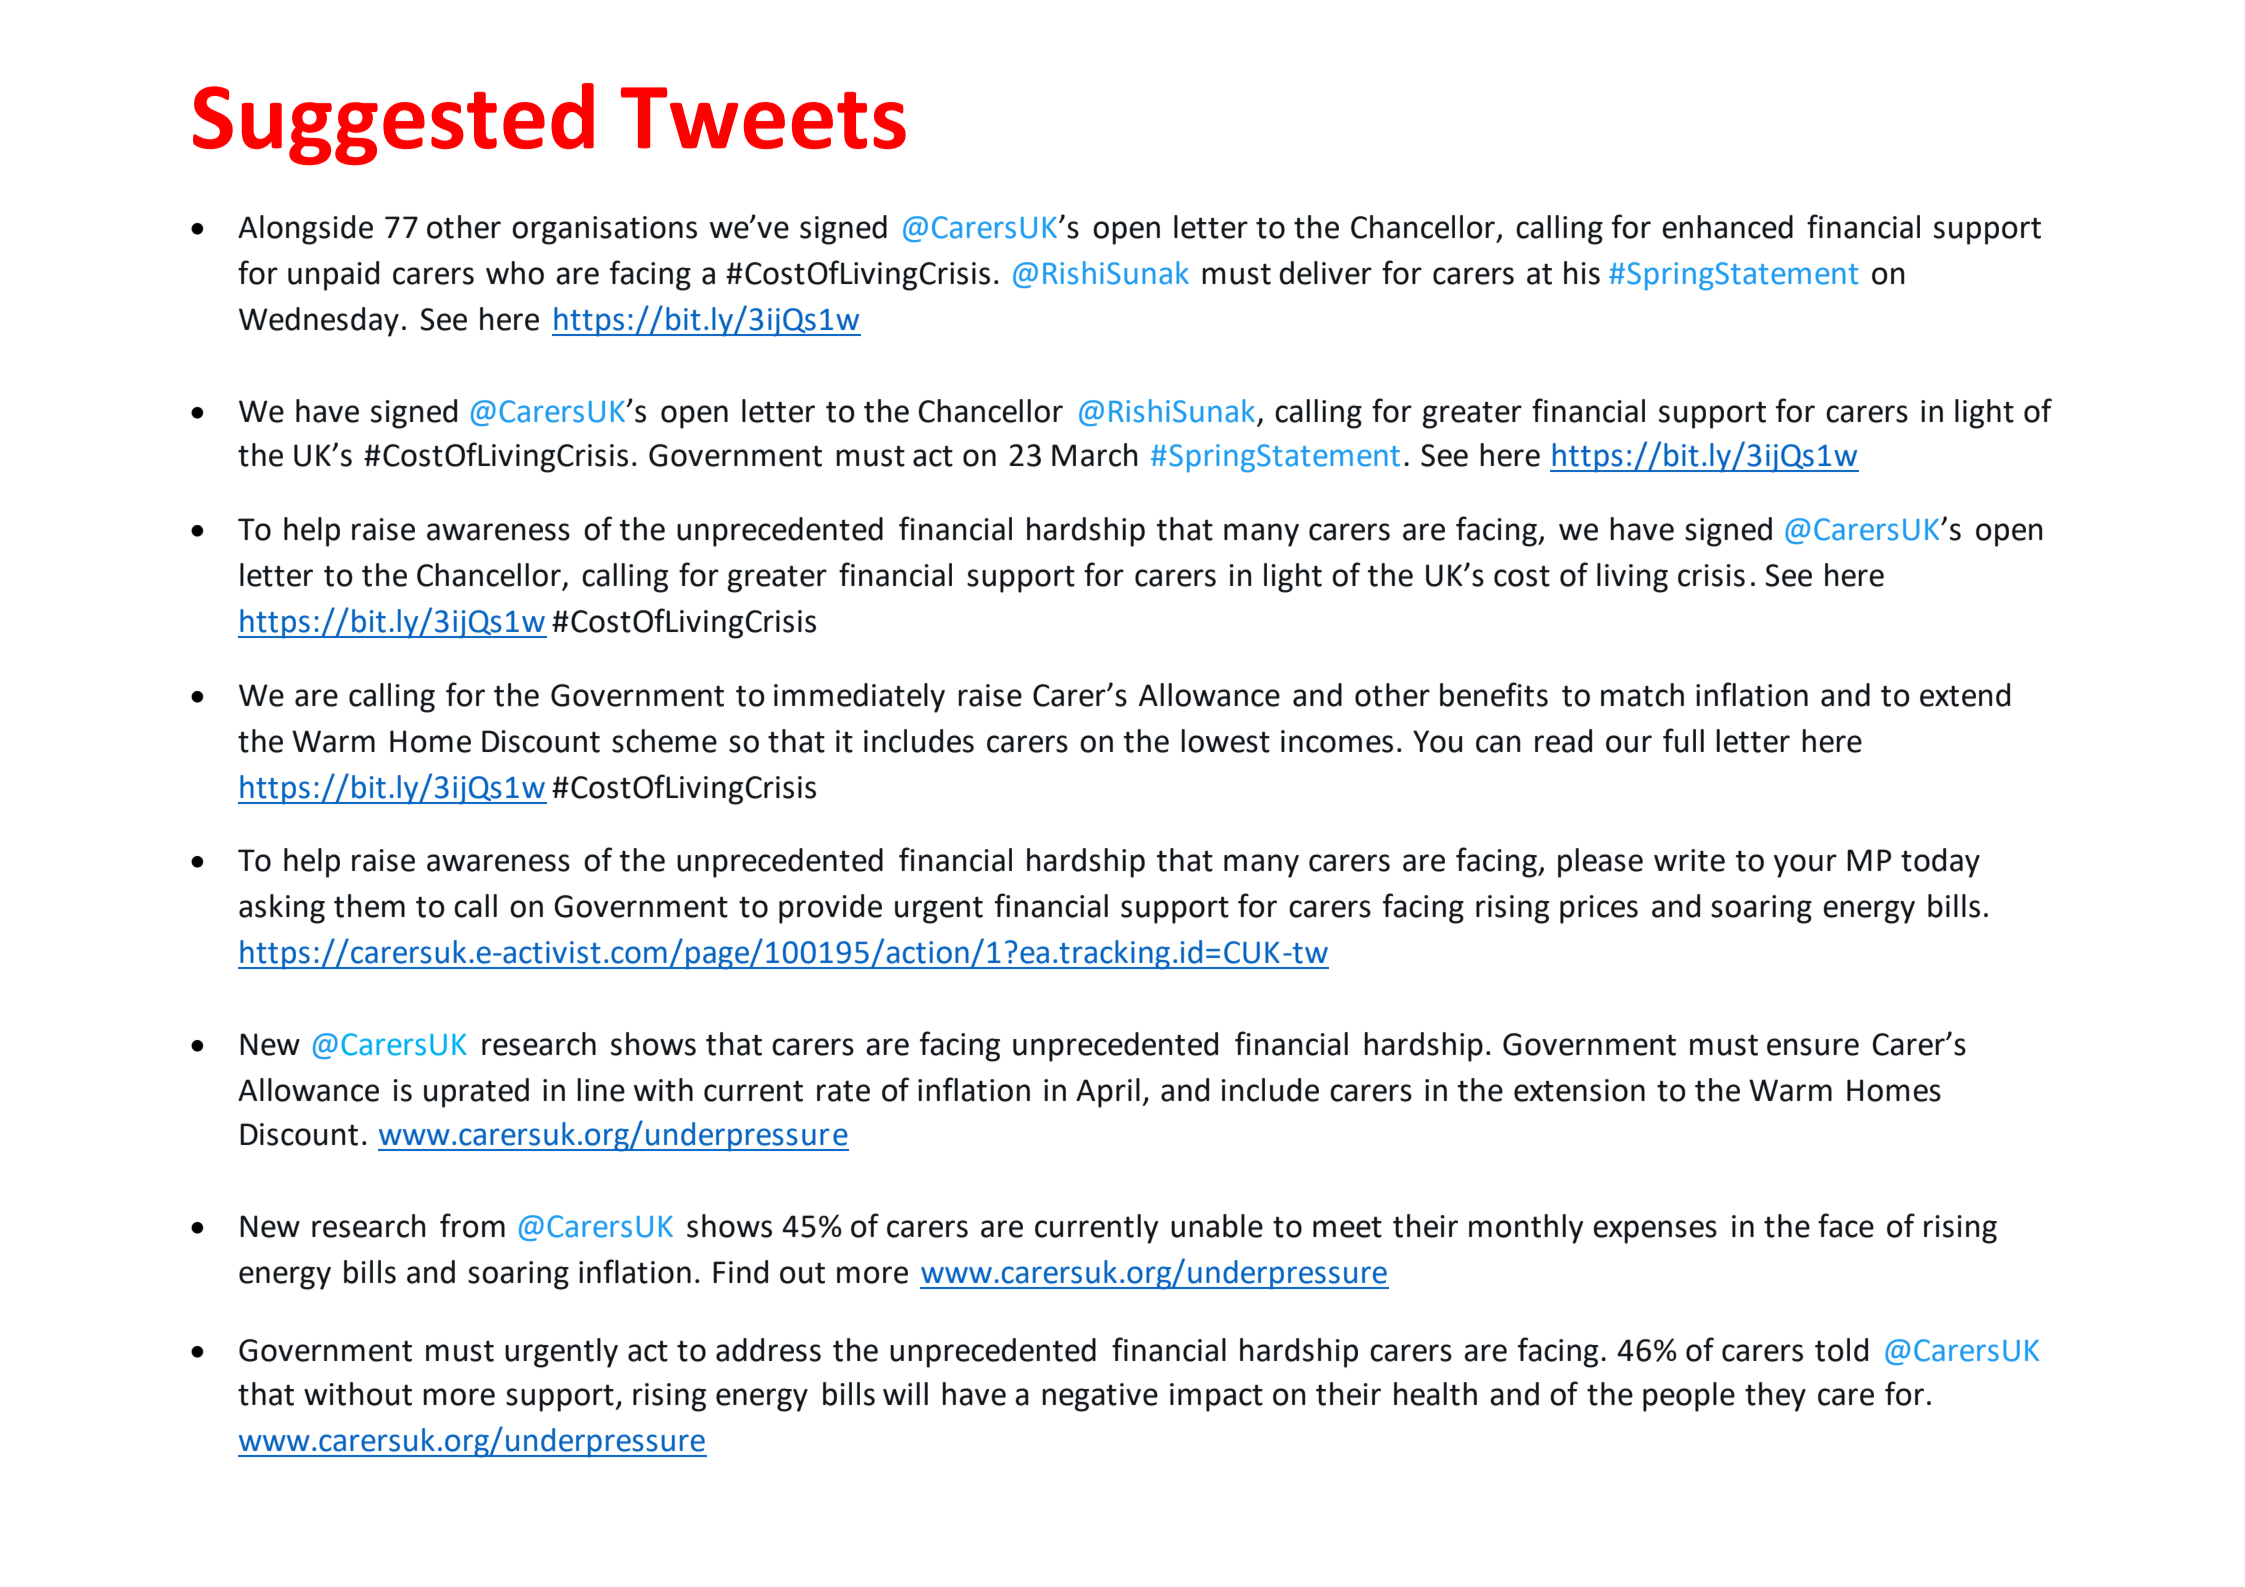  What do you see at coordinates (1326, 273) in the screenshot?
I see `deliver` at bounding box center [1326, 273].
